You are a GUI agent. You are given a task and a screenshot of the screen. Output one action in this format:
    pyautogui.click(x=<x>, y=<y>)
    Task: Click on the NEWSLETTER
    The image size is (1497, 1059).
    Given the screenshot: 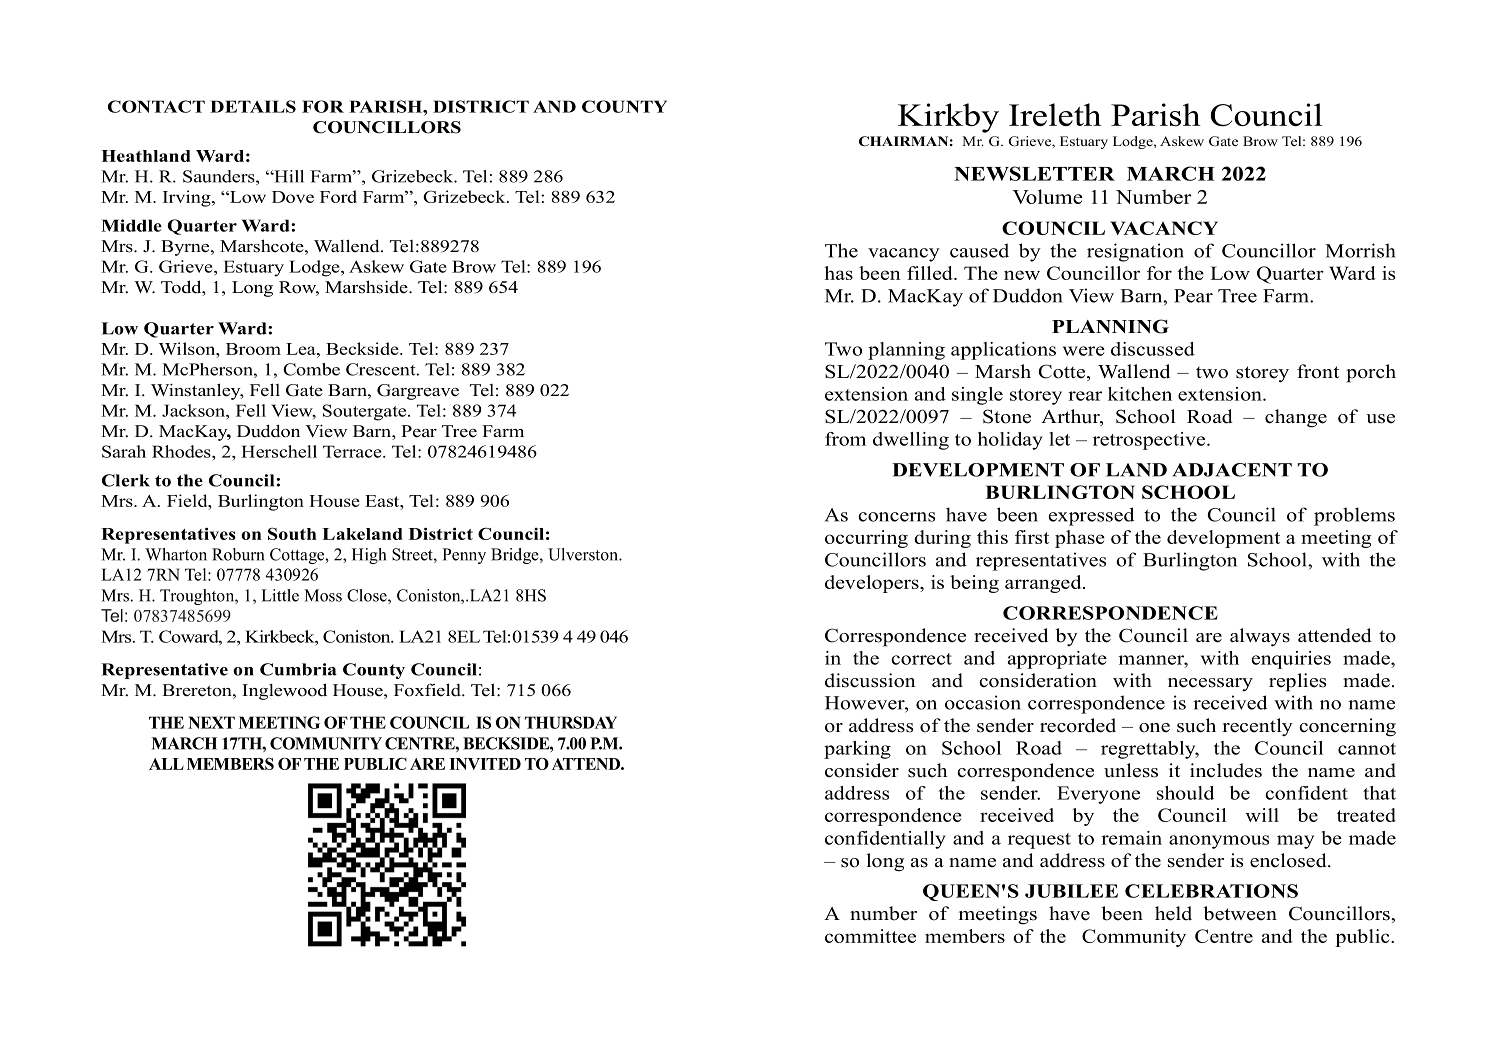 What is the action you would take?
    pyautogui.click(x=1034, y=173)
